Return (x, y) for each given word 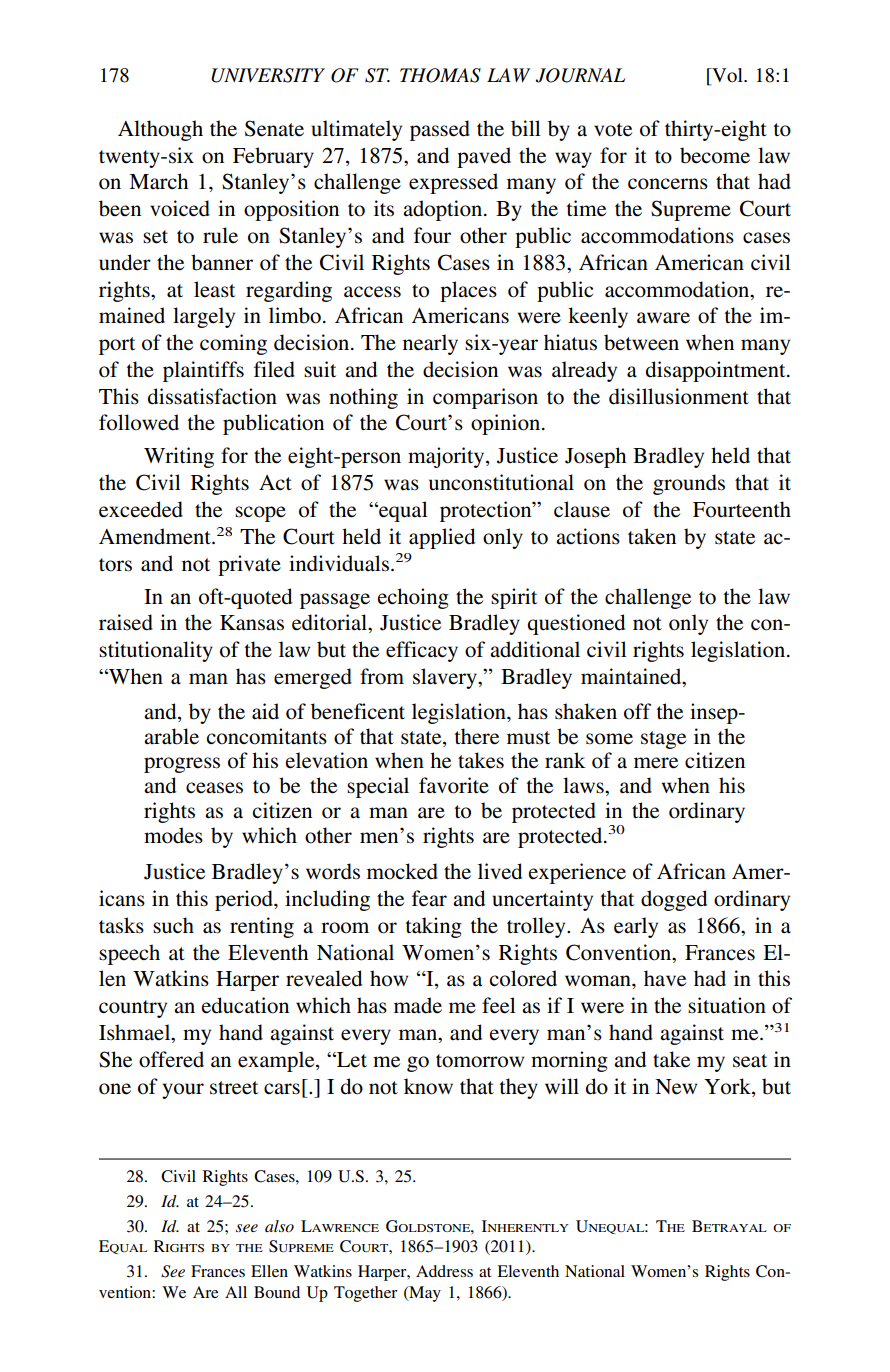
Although (160, 130)
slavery (446, 678)
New (676, 1087)
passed (440, 130)
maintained (632, 677)
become (715, 155)
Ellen (269, 1271)
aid (265, 711)
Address (444, 1271)
